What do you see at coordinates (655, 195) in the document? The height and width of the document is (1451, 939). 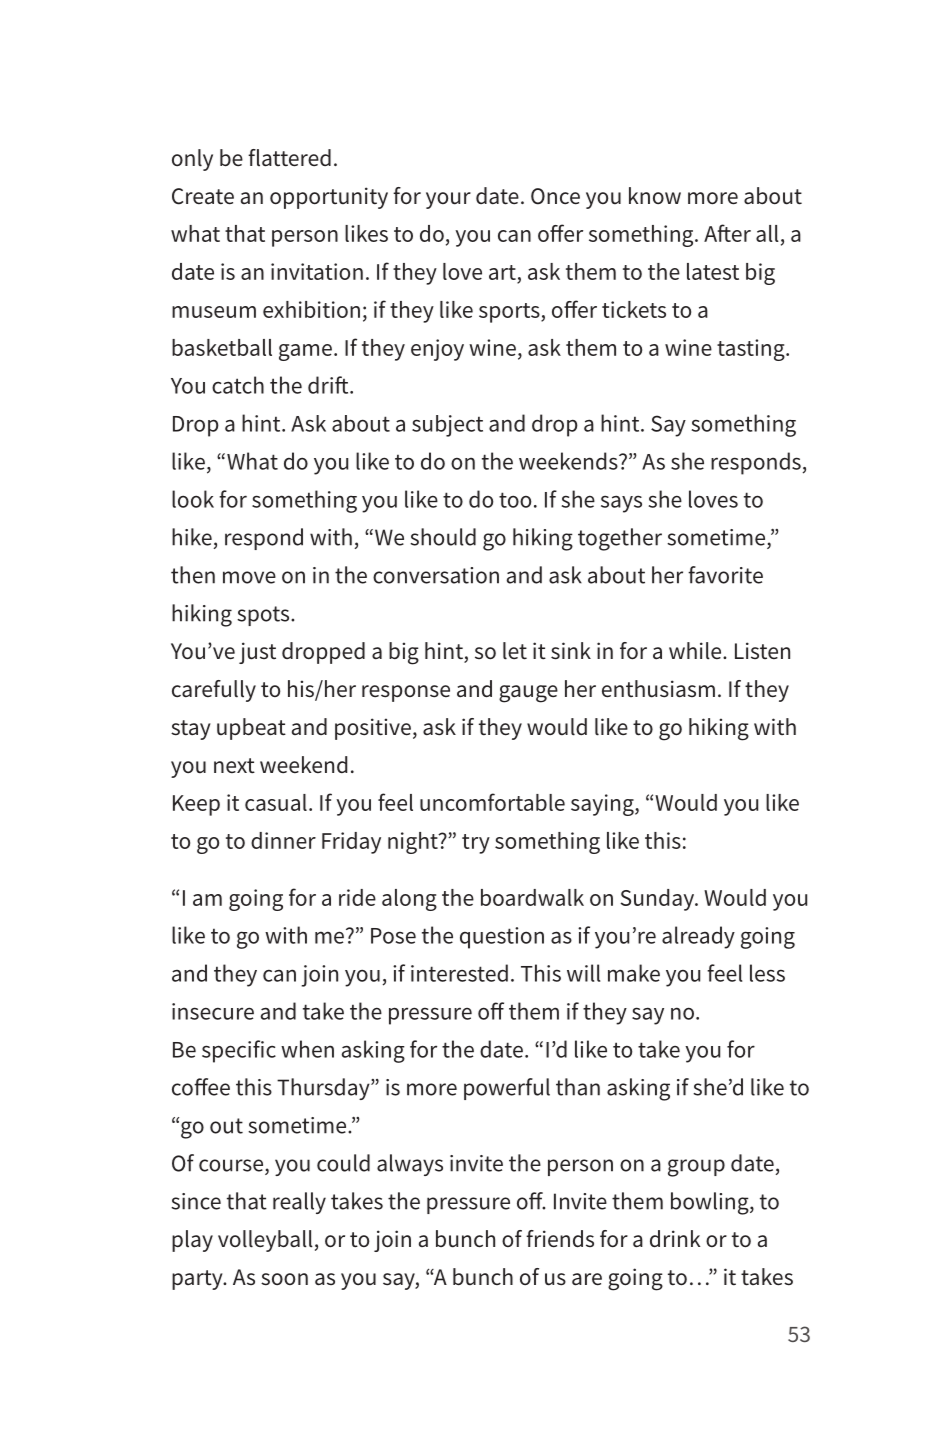 I see `know` at bounding box center [655, 195].
